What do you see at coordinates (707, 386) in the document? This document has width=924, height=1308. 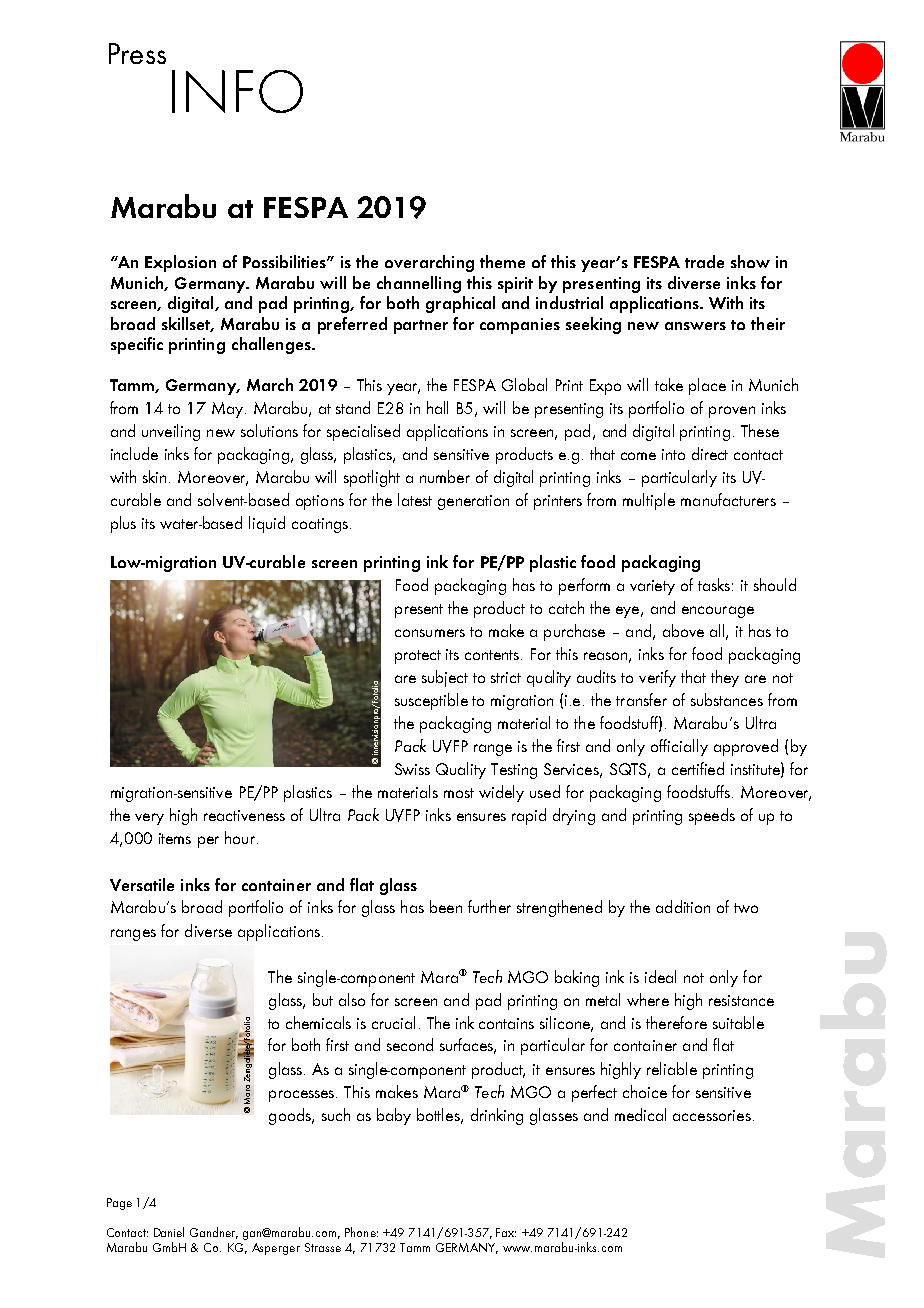 I see `place` at bounding box center [707, 386].
